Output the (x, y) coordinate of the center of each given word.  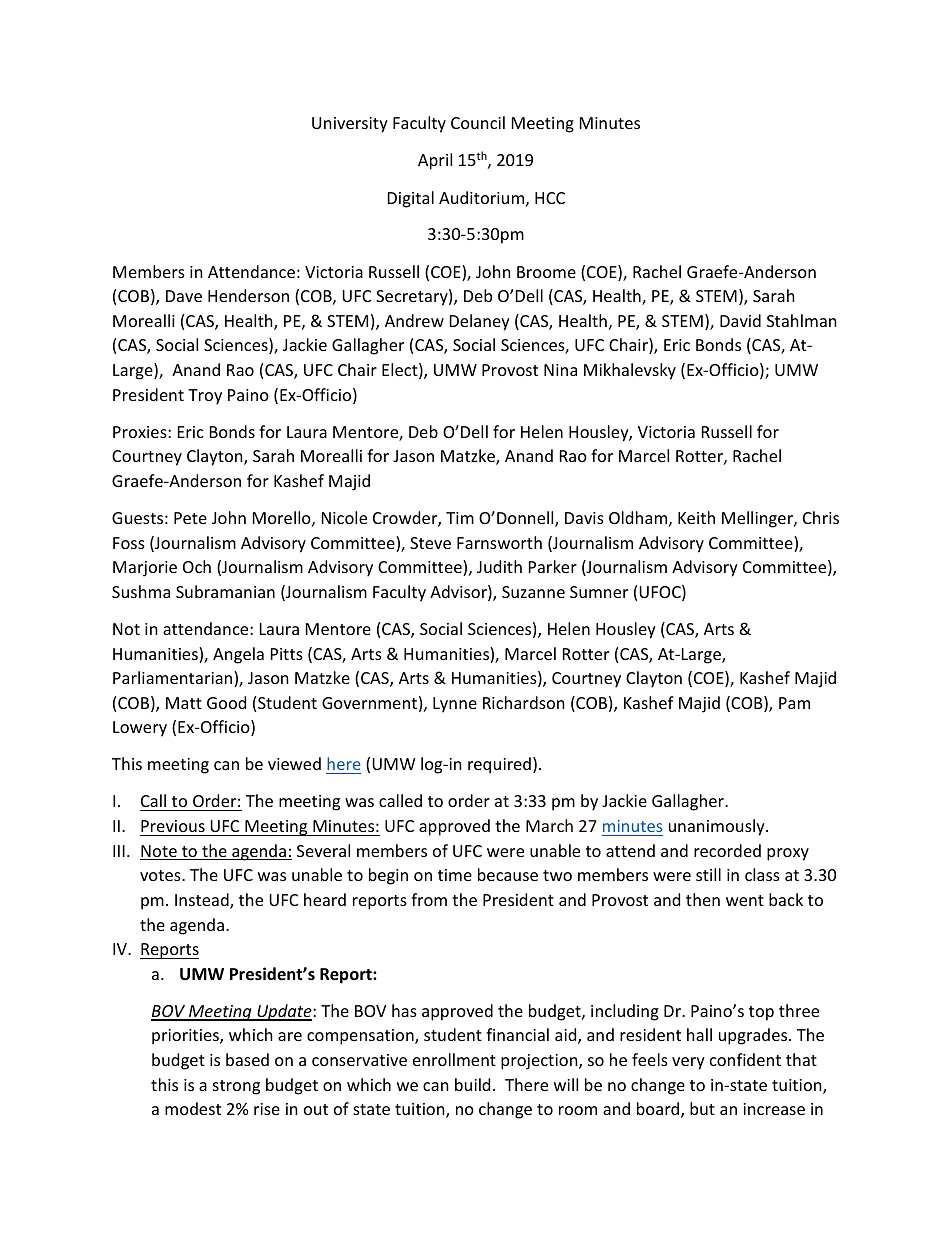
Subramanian (225, 591)
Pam (794, 703)
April (435, 161)
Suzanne (533, 592)
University (350, 125)
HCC (550, 198)
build (472, 1084)
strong (236, 1087)
